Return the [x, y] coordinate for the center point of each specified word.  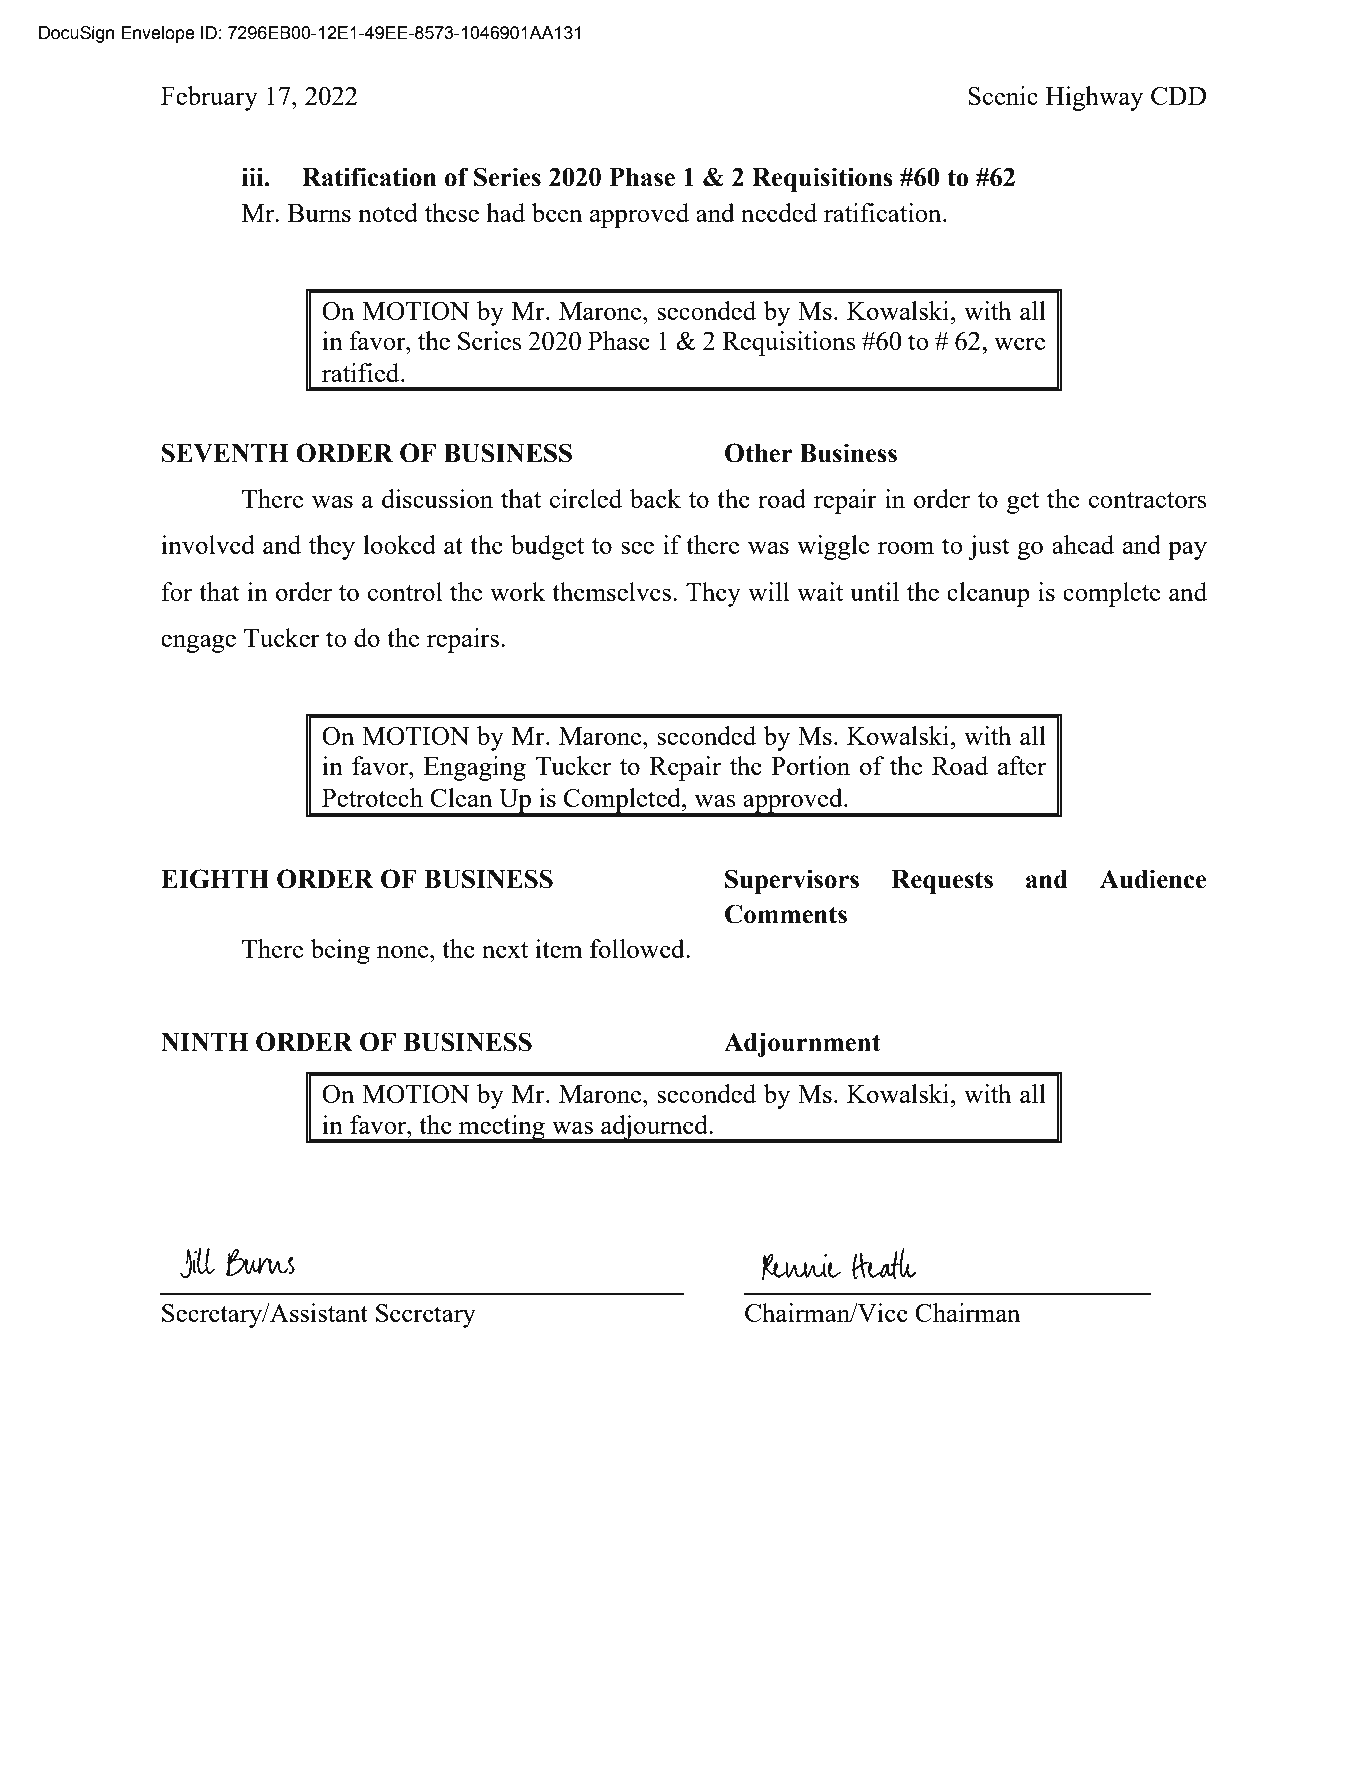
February [209, 98]
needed [779, 212]
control [405, 591]
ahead [1083, 544]
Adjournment [802, 1044]
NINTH [204, 1042]
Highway [1094, 98]
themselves [611, 591]
